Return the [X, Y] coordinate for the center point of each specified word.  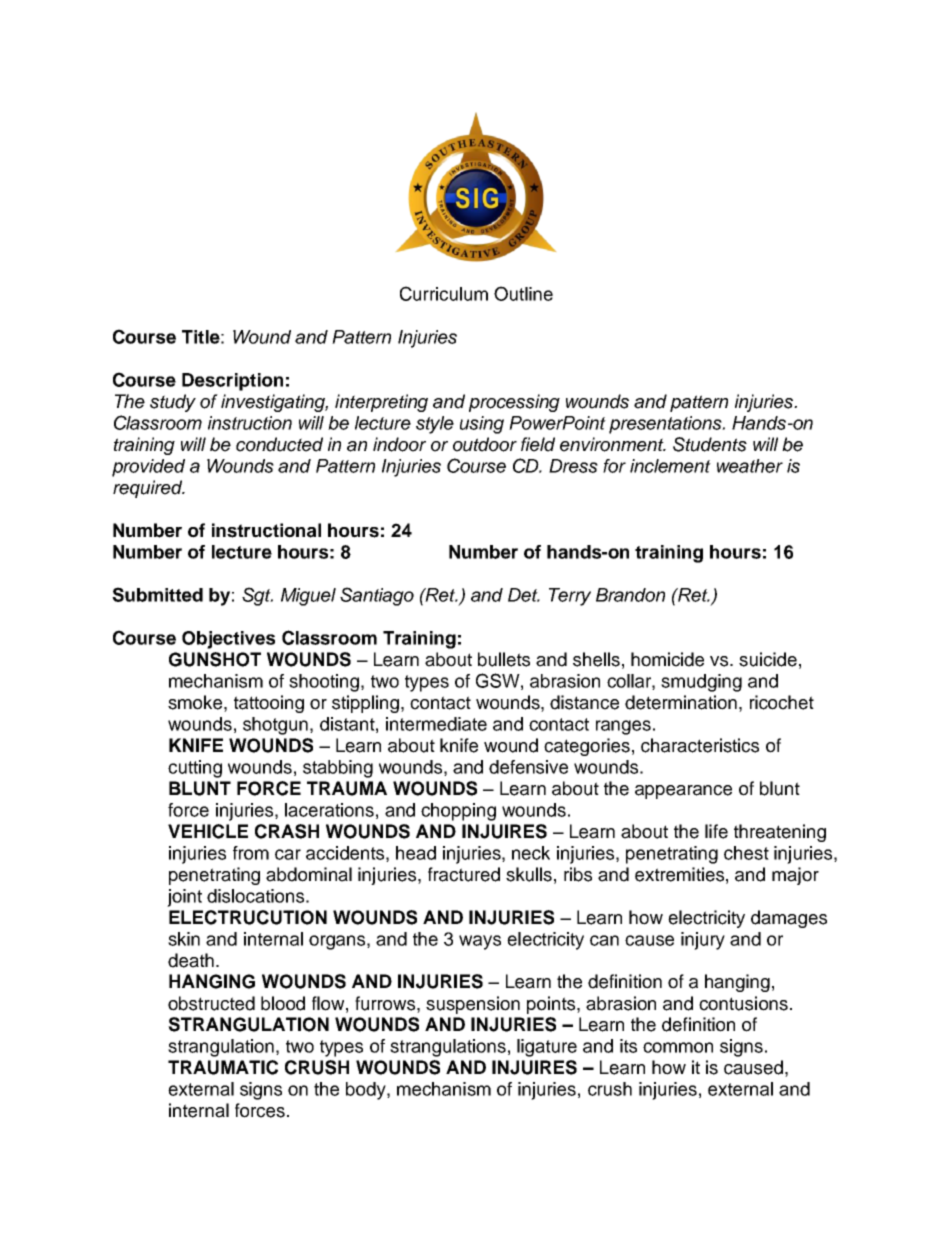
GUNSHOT [215, 659]
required [149, 489]
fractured [464, 874]
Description [232, 382]
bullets [504, 659]
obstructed [211, 1003]
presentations [666, 425]
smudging [701, 683]
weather [750, 466]
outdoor [485, 444]
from [251, 853]
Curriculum [444, 293]
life [716, 831]
